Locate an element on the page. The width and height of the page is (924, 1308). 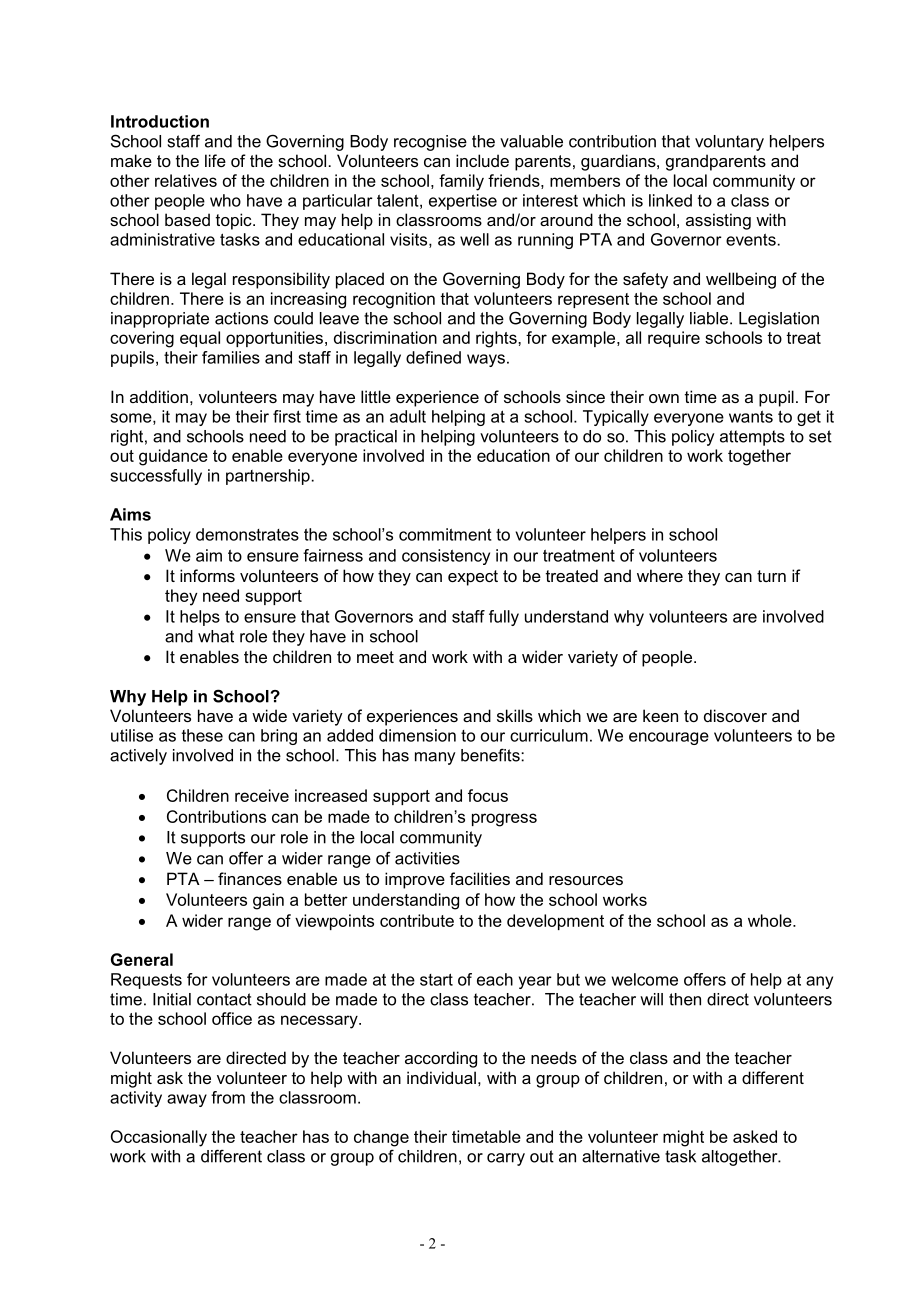
ways is located at coordinates (486, 360).
